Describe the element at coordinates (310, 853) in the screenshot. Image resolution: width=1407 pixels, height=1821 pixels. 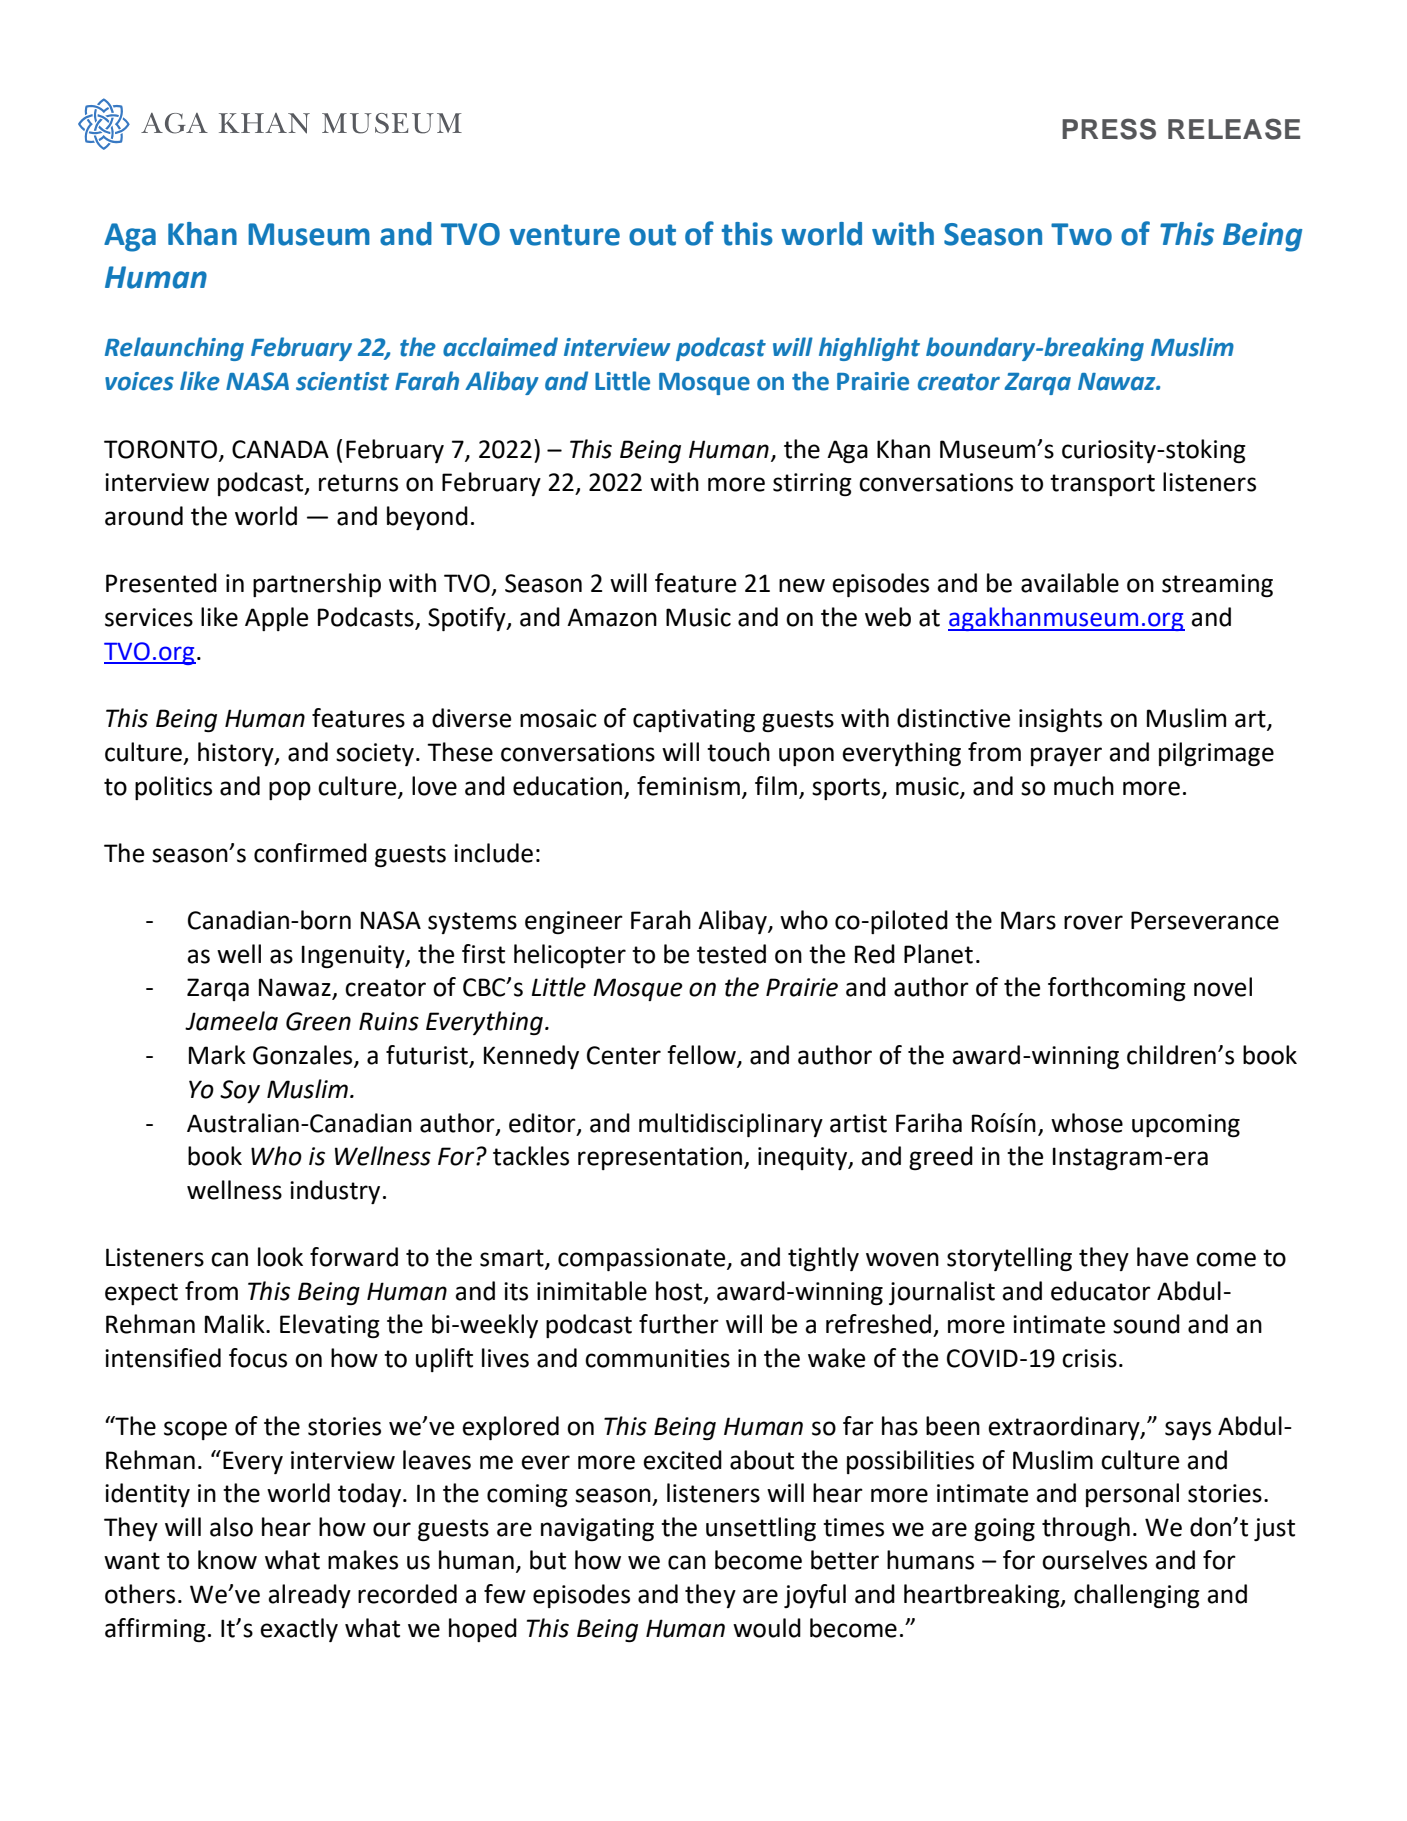
I see `confirmed` at that location.
